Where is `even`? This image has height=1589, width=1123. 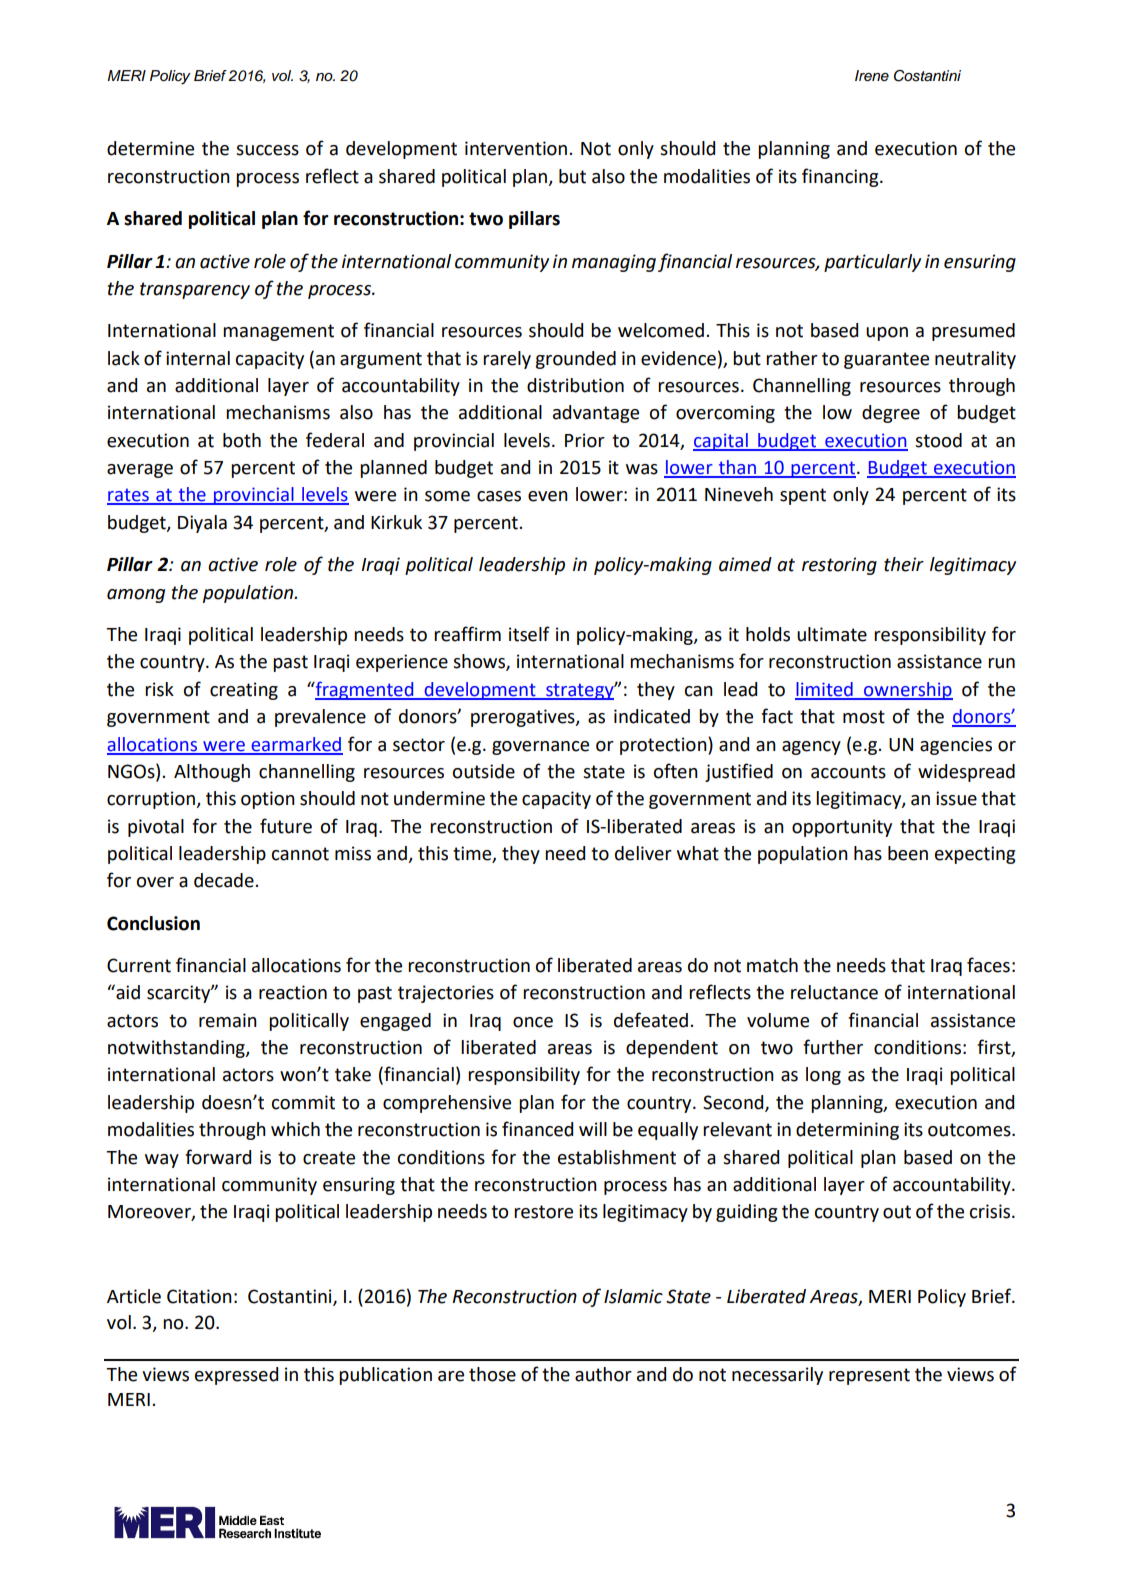
even is located at coordinates (548, 496).
